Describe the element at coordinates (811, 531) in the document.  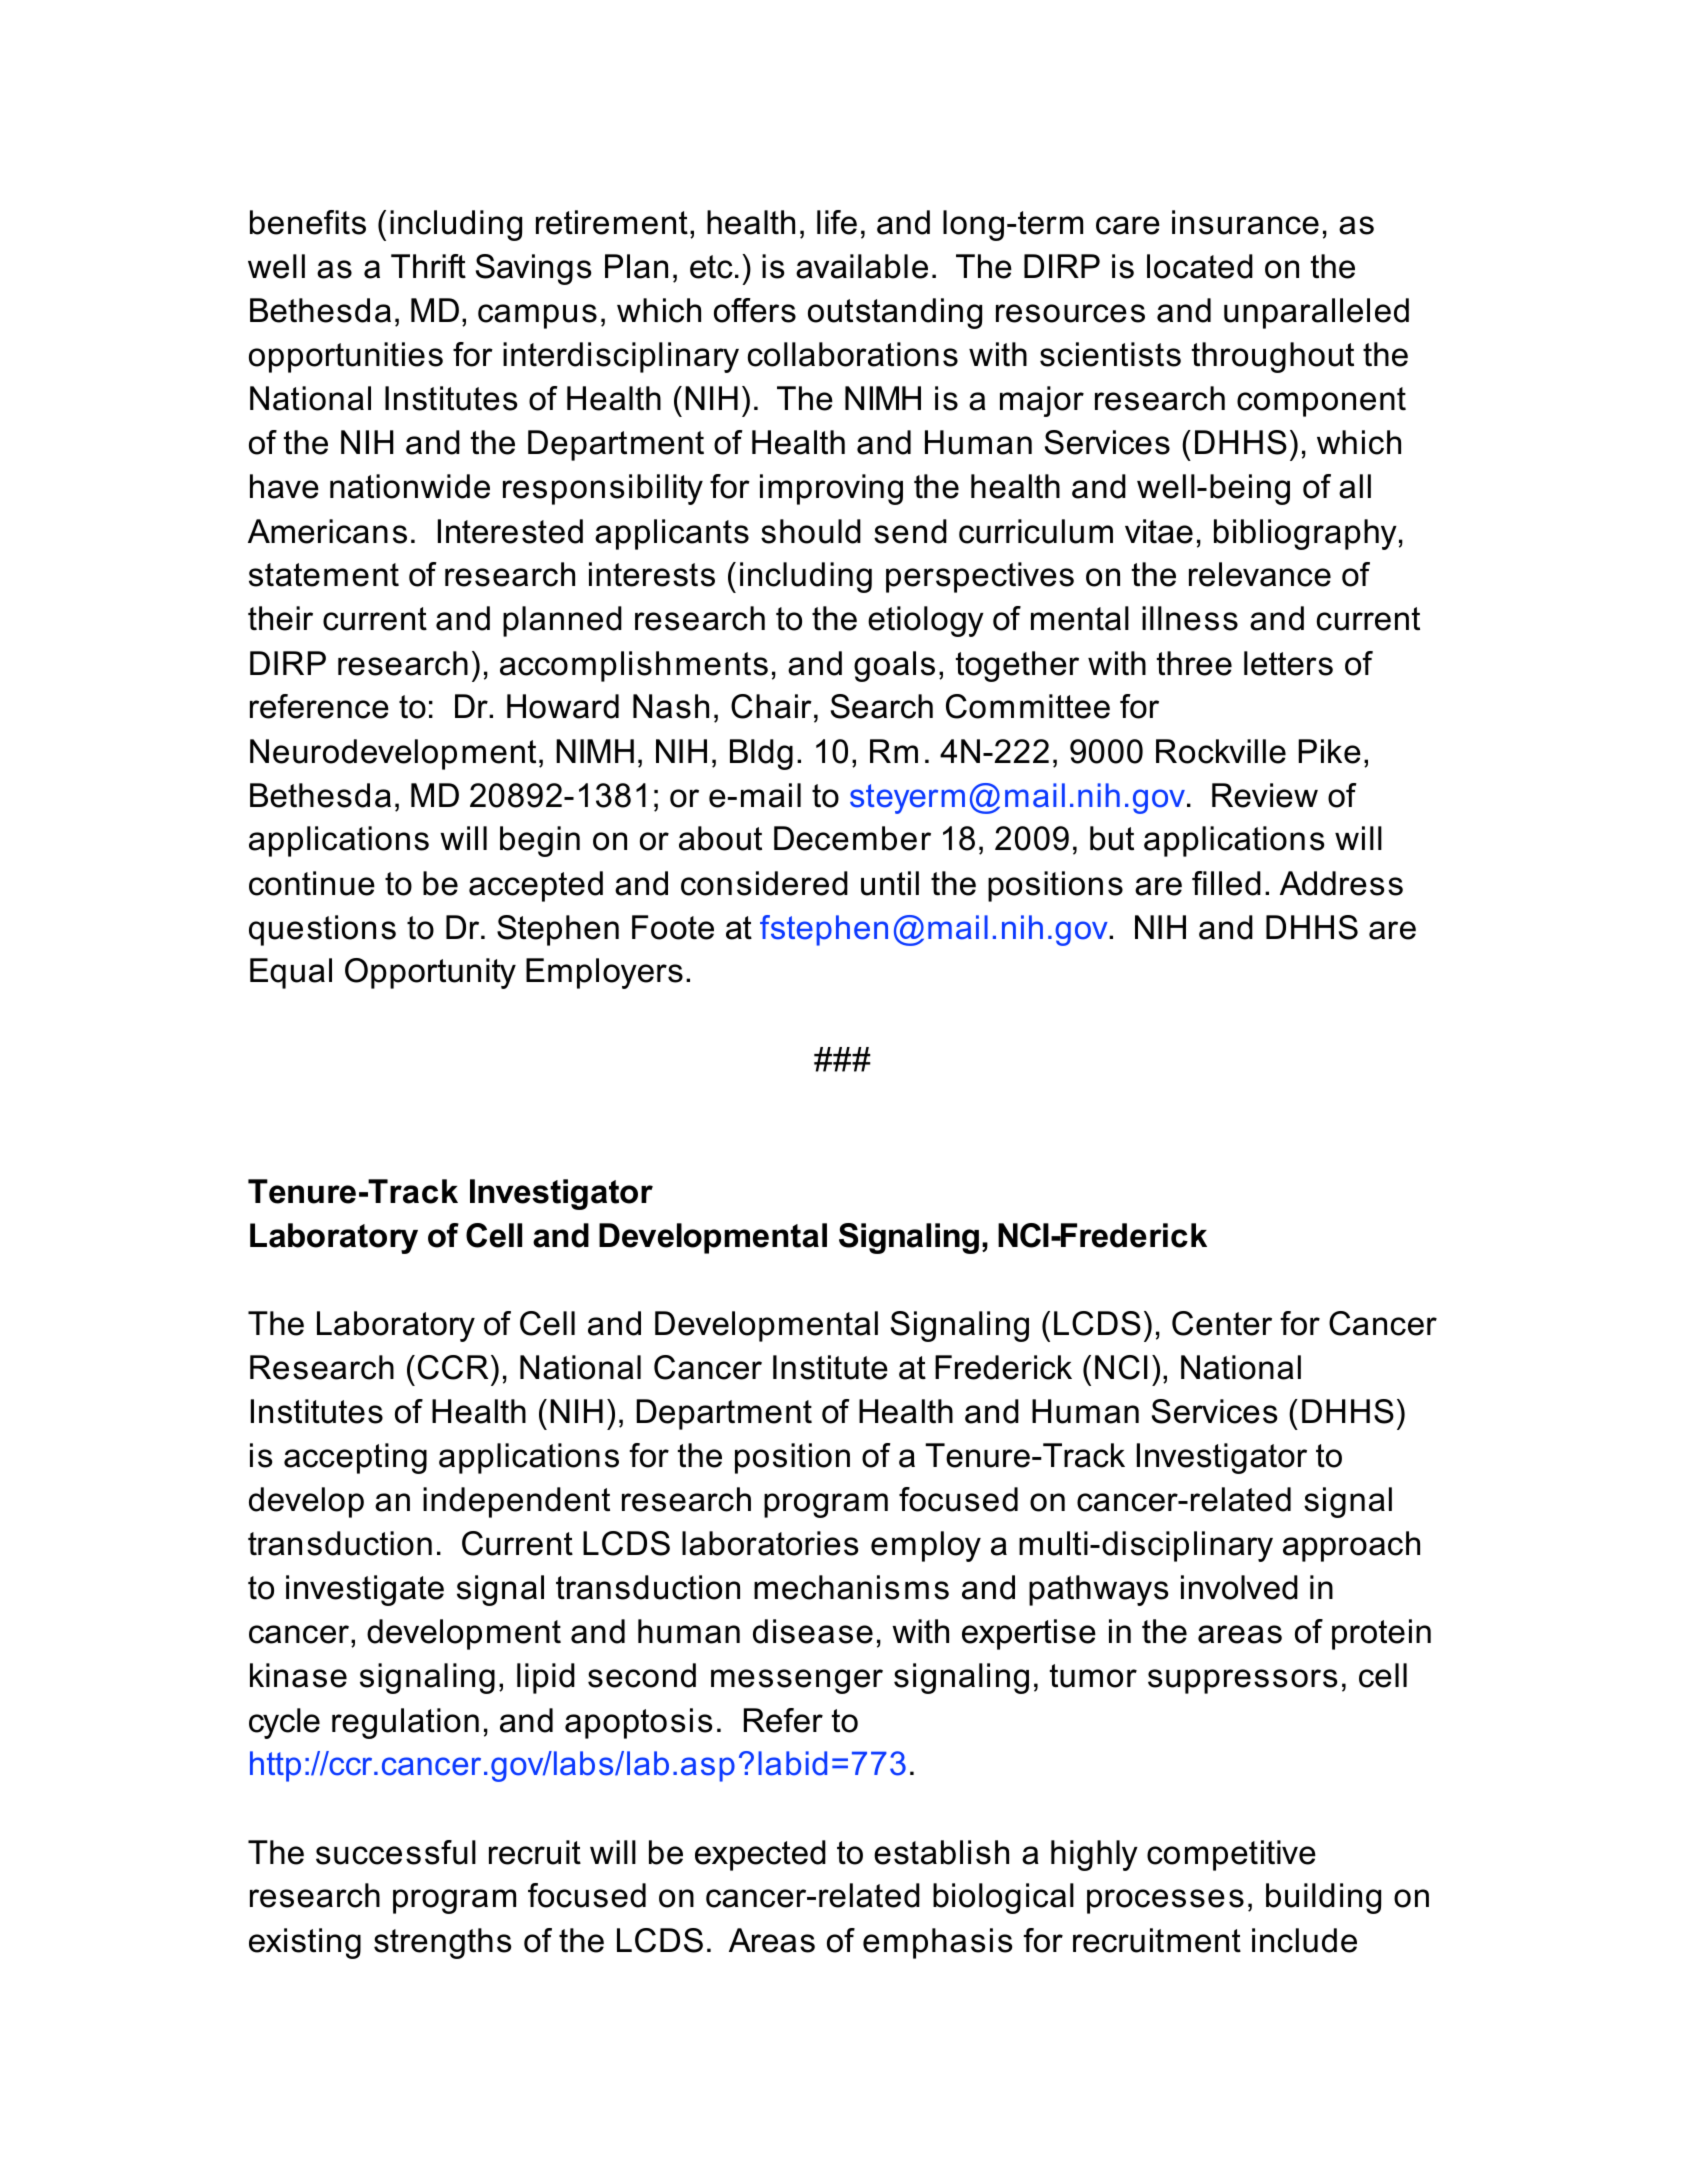
I see `should` at that location.
